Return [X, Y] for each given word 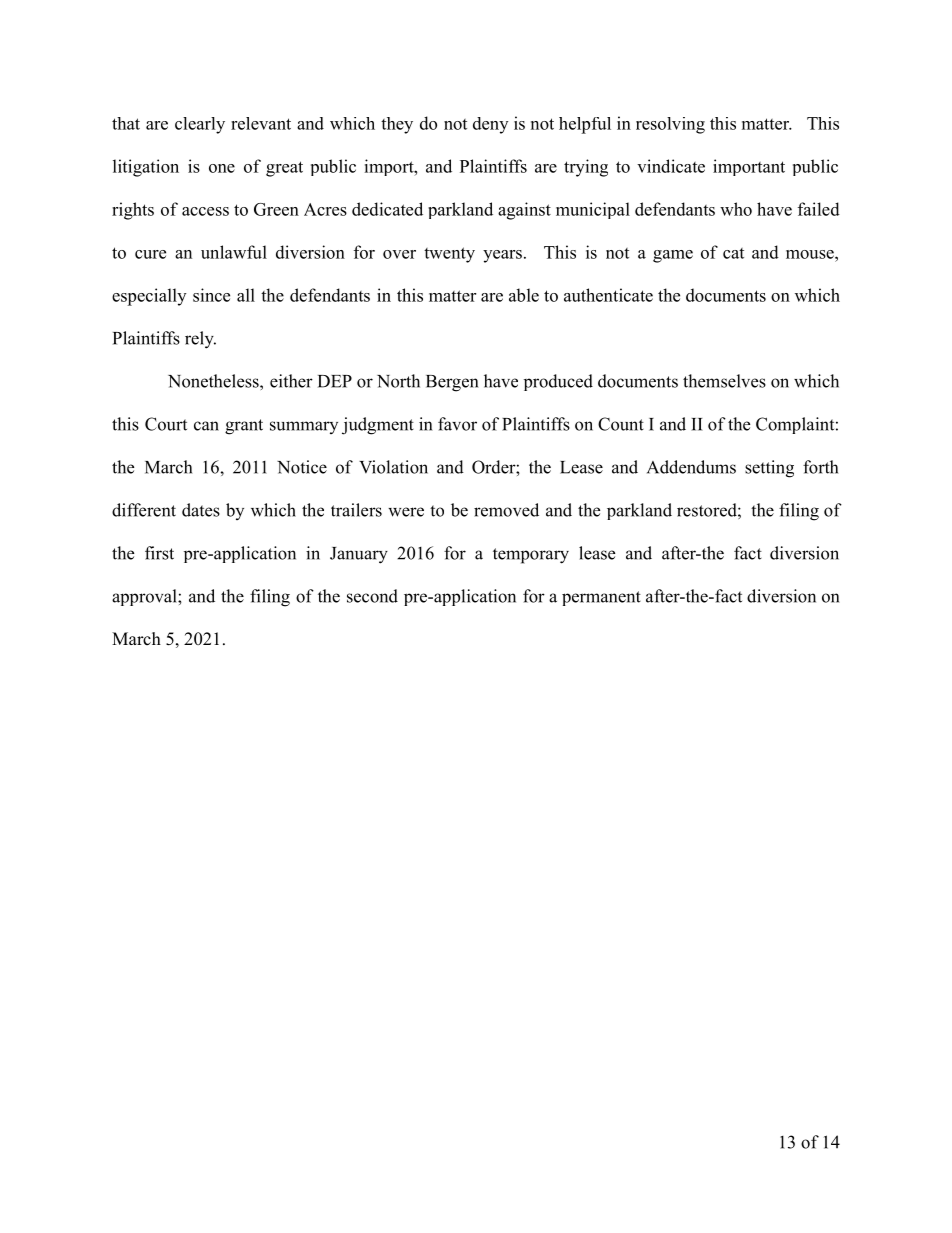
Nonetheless [214, 381]
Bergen [452, 383]
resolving [670, 125]
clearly [200, 125]
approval [145, 597]
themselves [724, 381]
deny [490, 125]
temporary [531, 556]
